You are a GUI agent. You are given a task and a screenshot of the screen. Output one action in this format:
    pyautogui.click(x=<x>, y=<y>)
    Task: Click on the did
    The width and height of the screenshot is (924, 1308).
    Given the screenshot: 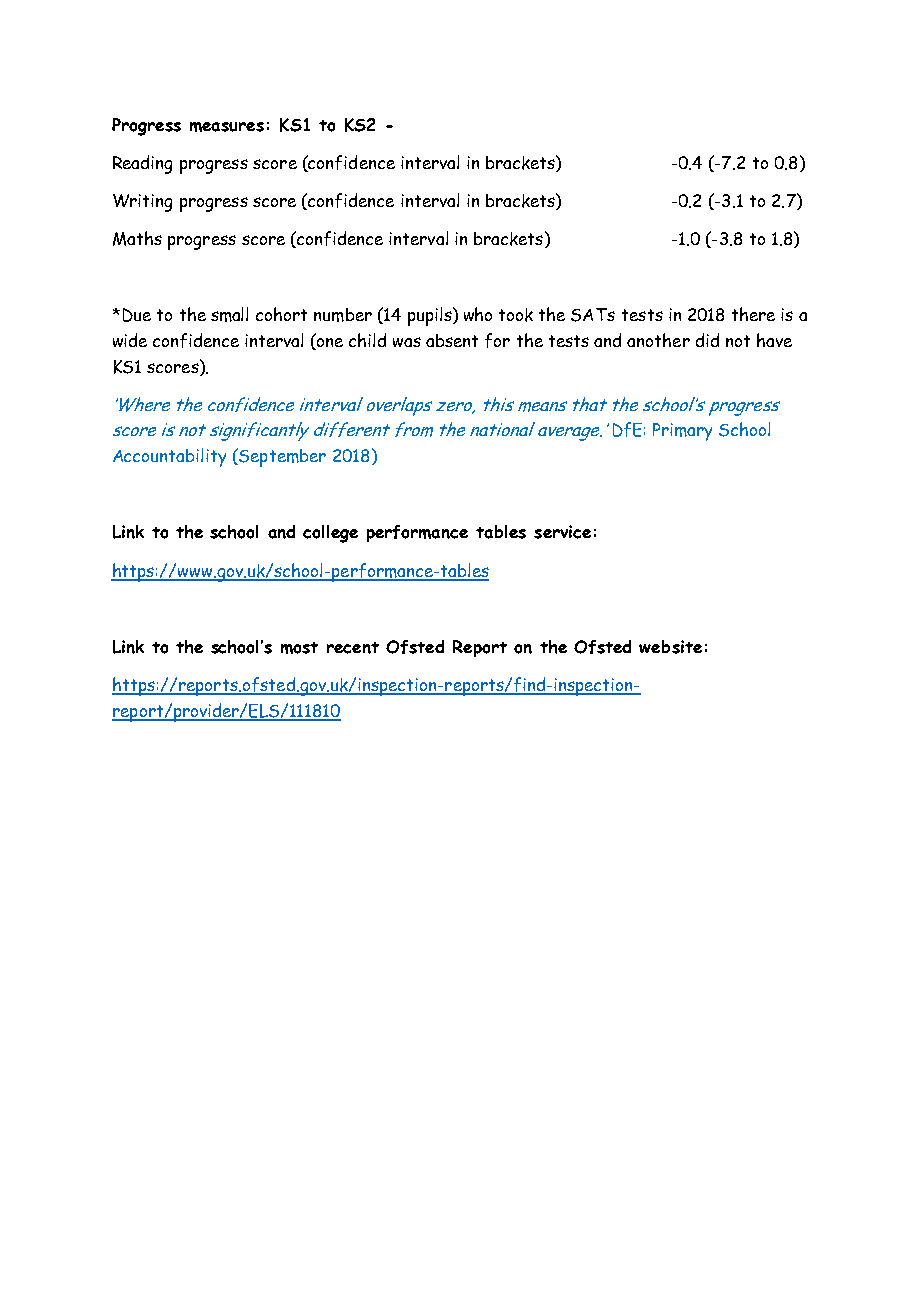 What is the action you would take?
    pyautogui.click(x=707, y=340)
